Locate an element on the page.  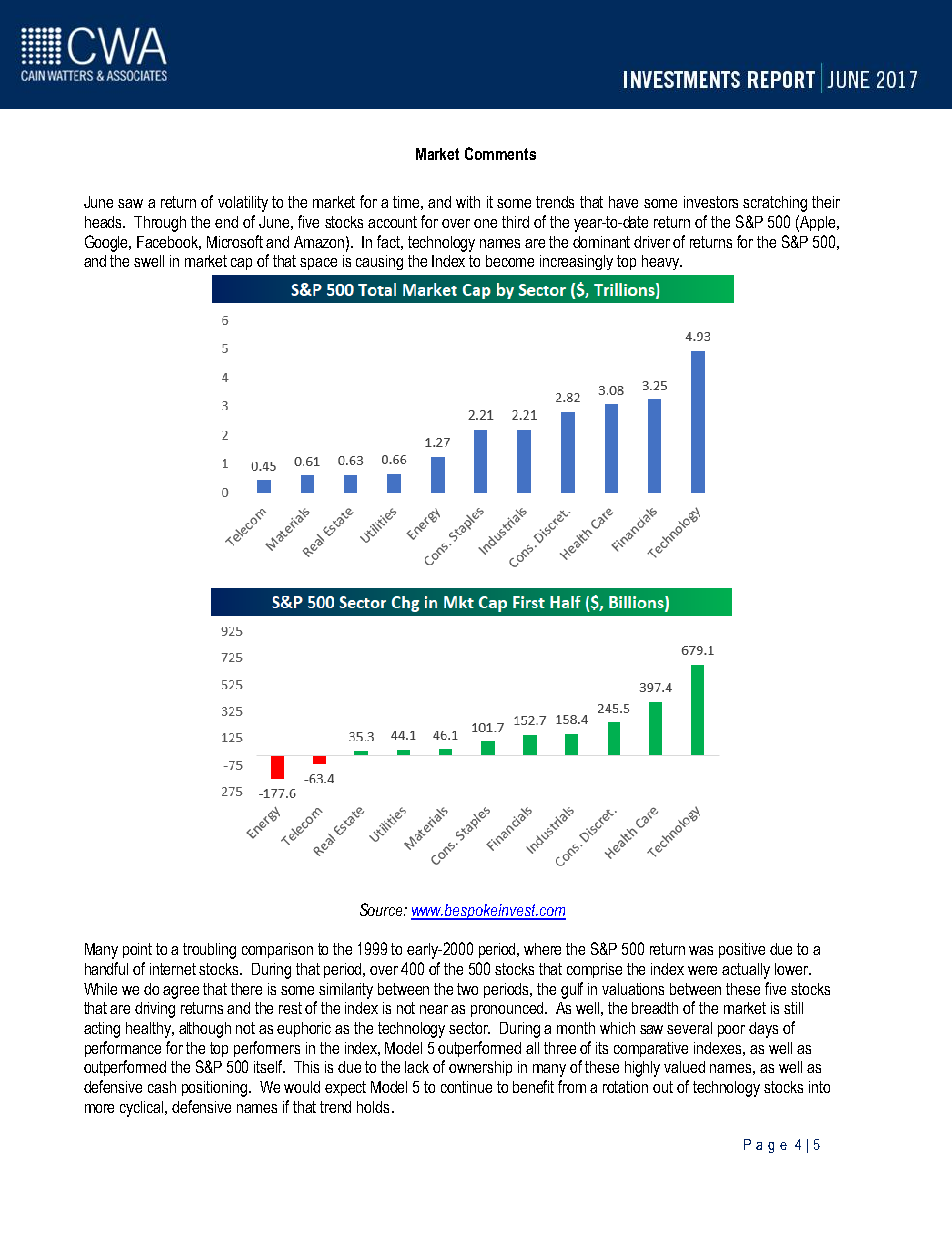
with is located at coordinates (468, 202).
